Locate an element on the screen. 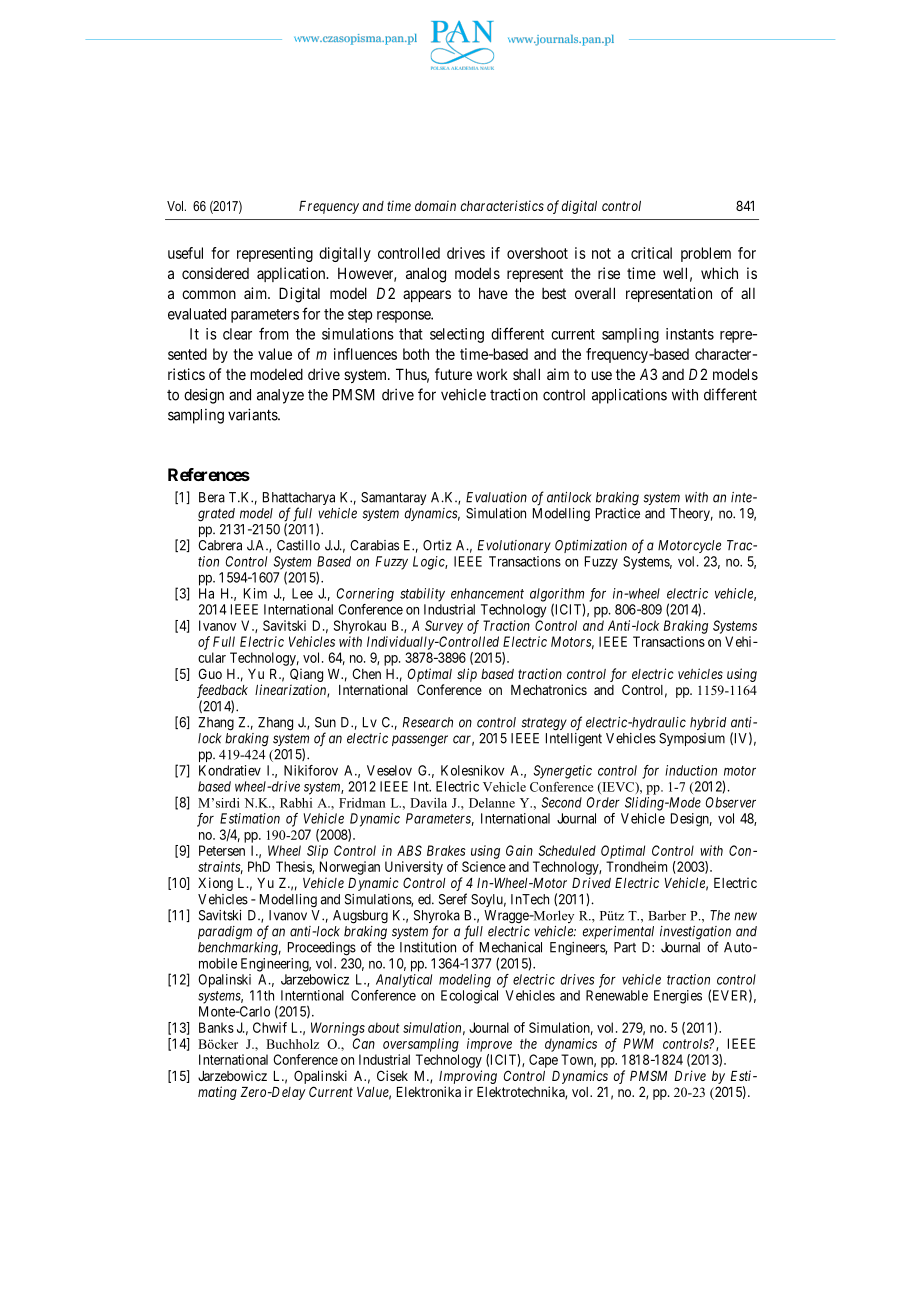  critical is located at coordinates (651, 253).
